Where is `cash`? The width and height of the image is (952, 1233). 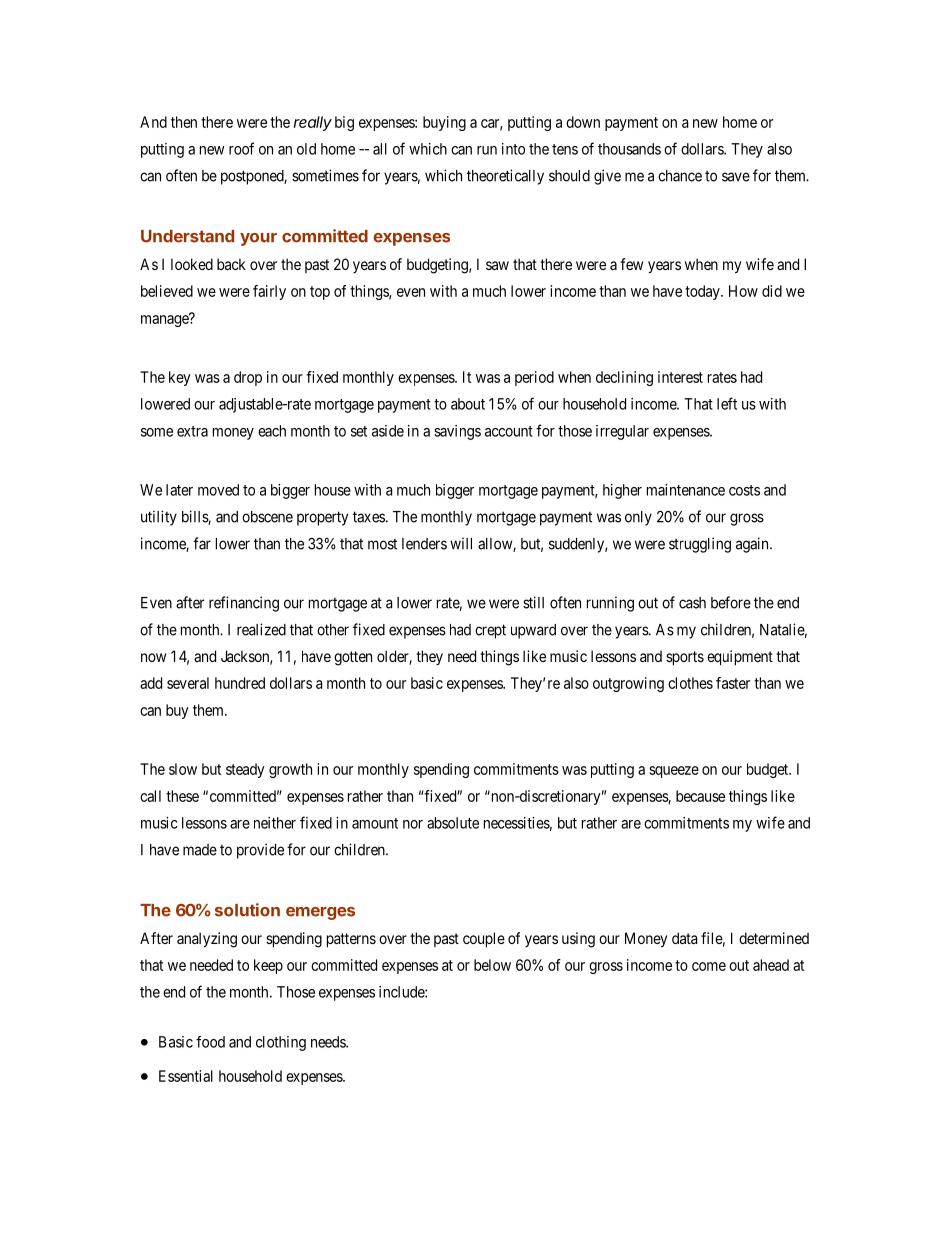
cash is located at coordinates (692, 603).
